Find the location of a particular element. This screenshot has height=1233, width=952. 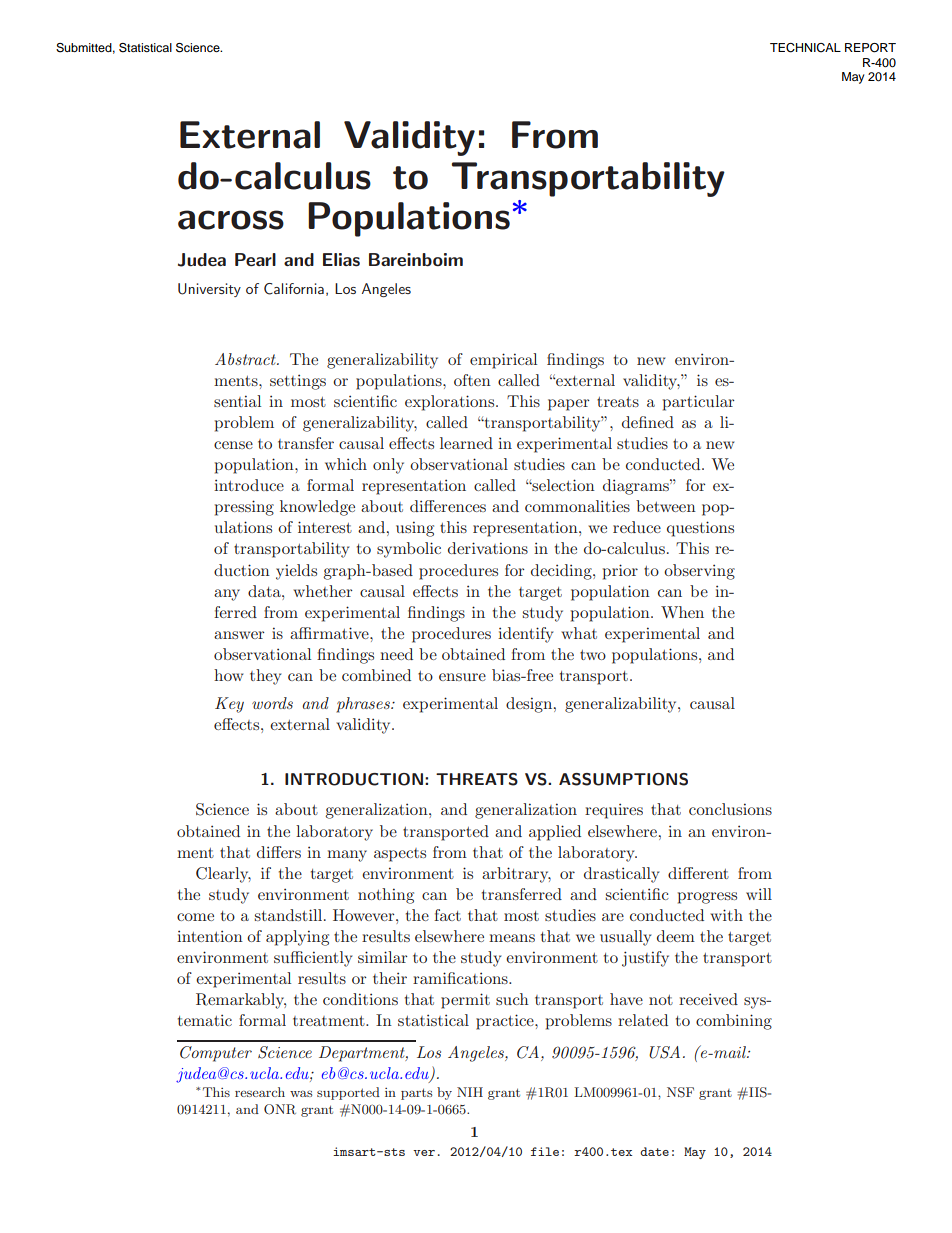

combining is located at coordinates (734, 1022).
